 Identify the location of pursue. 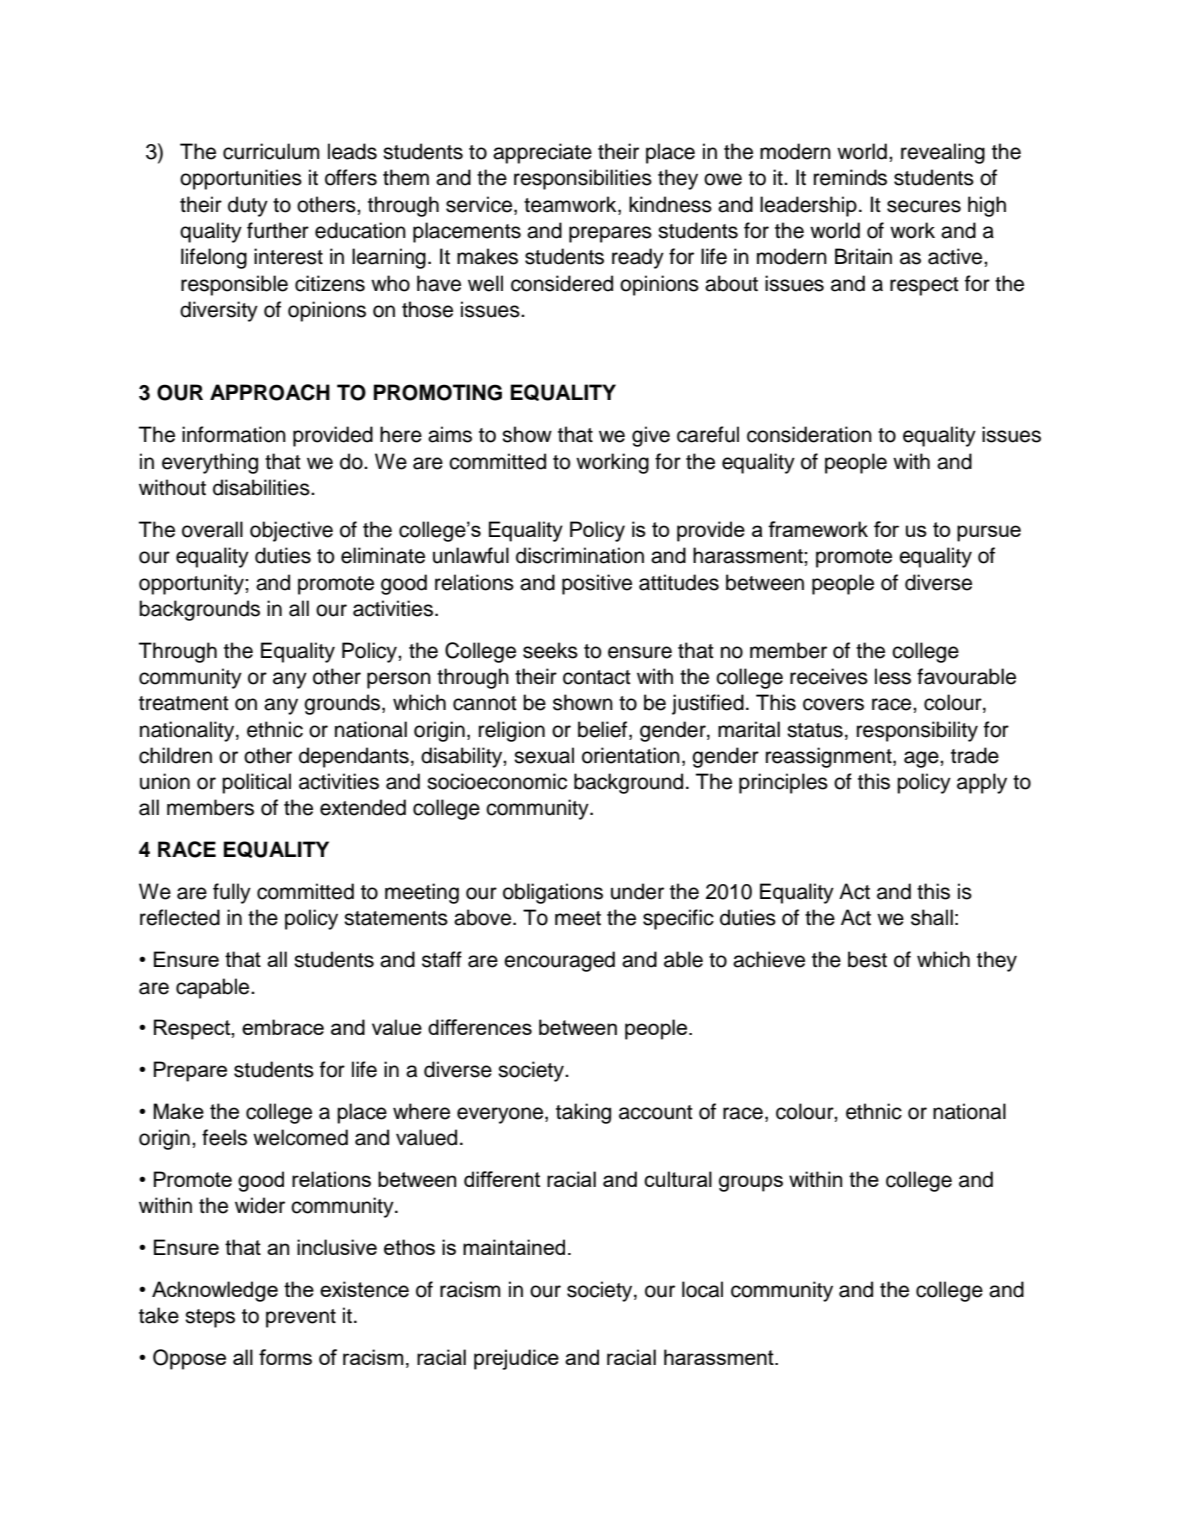
(989, 533).
